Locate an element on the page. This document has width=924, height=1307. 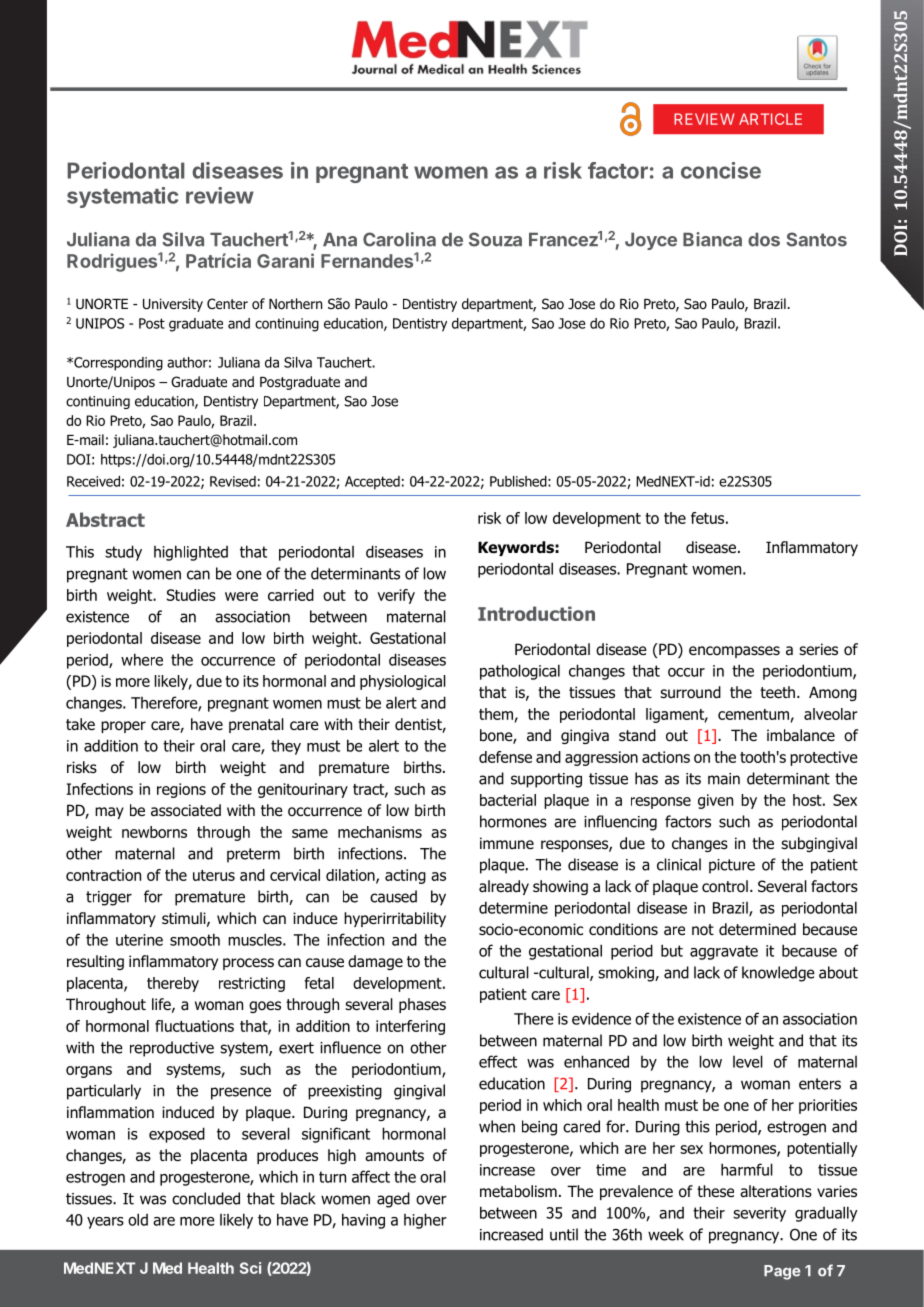
concise is located at coordinates (721, 170).
